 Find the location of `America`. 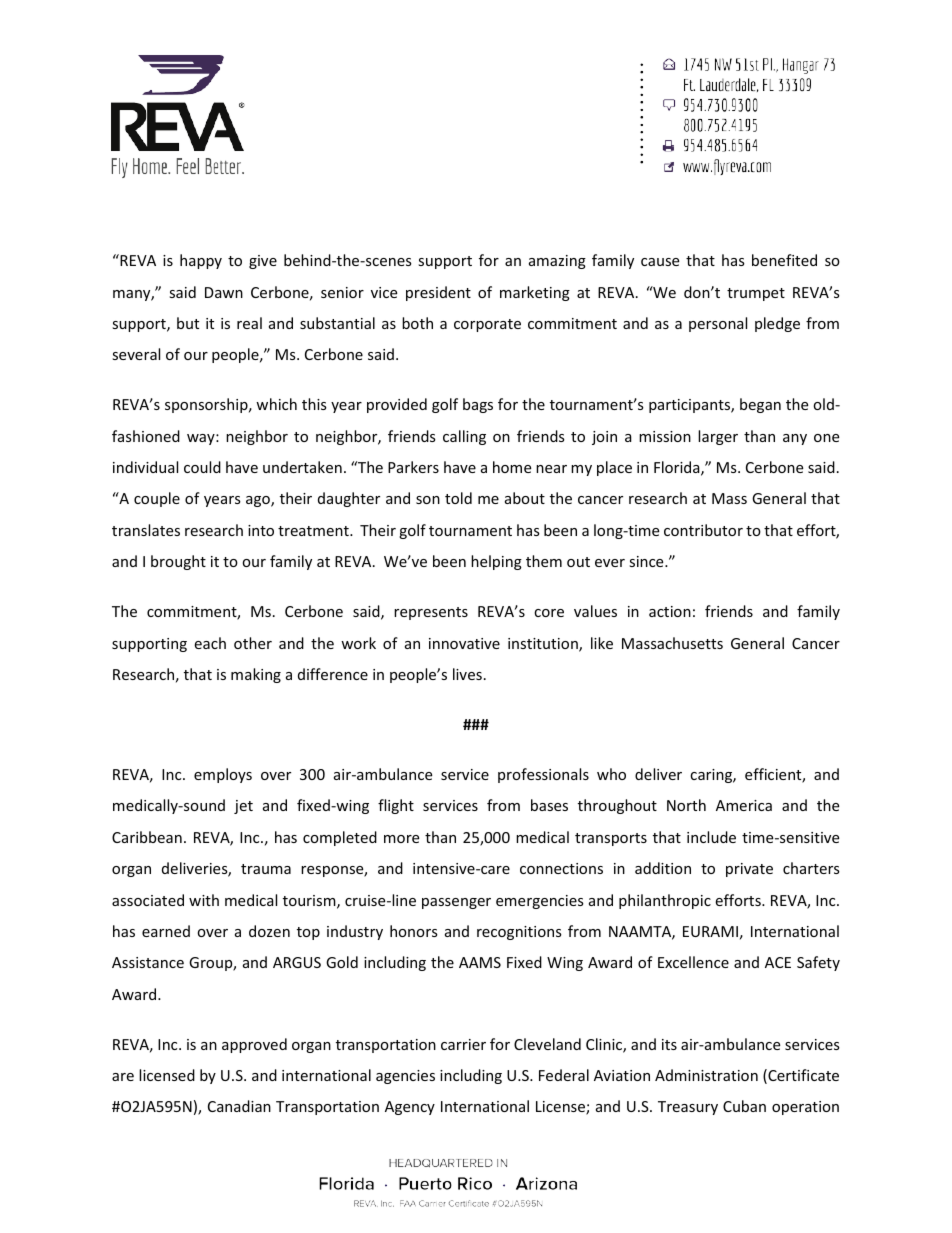

America is located at coordinates (744, 805).
